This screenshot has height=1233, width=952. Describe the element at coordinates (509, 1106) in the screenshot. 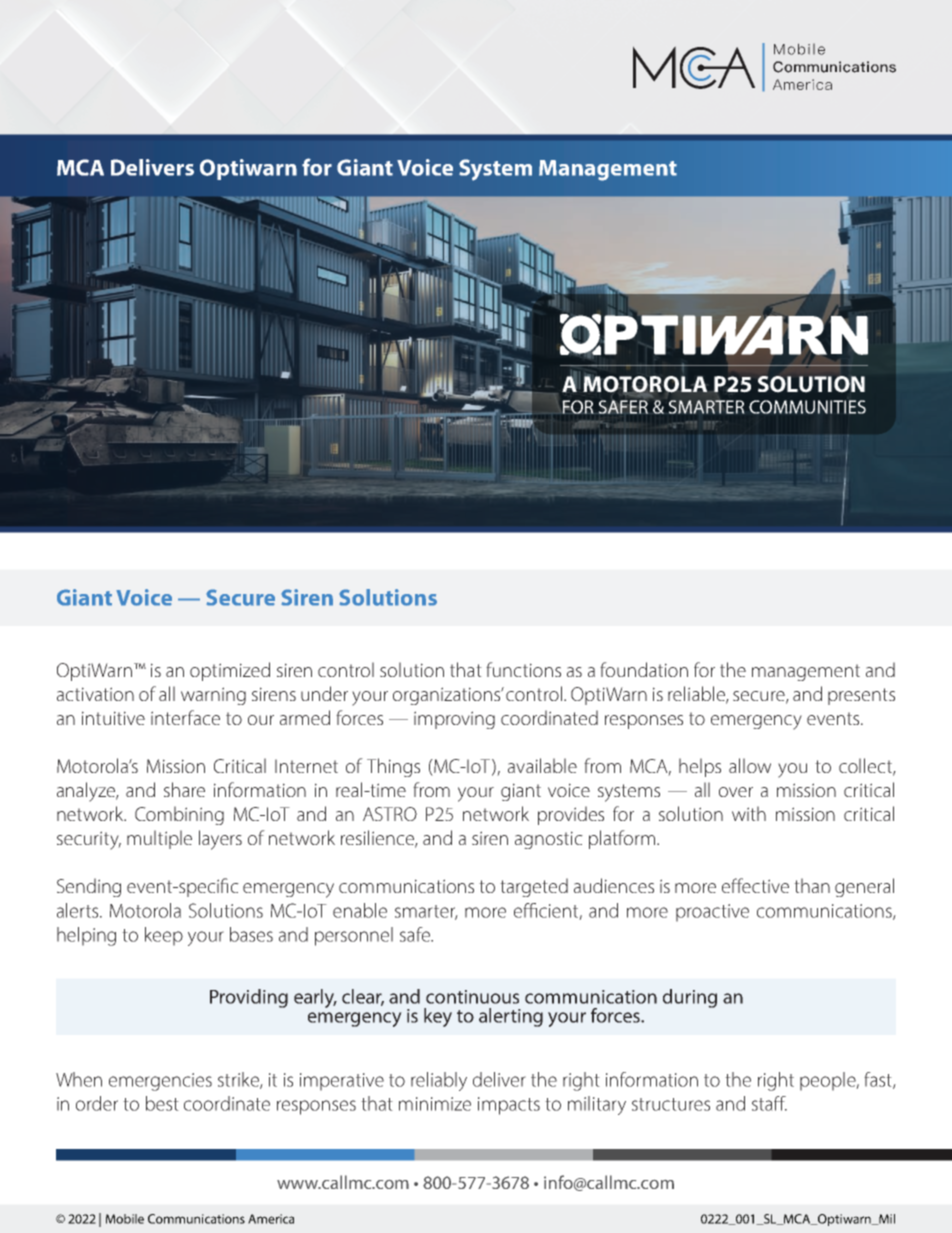

I see `impacts` at that location.
